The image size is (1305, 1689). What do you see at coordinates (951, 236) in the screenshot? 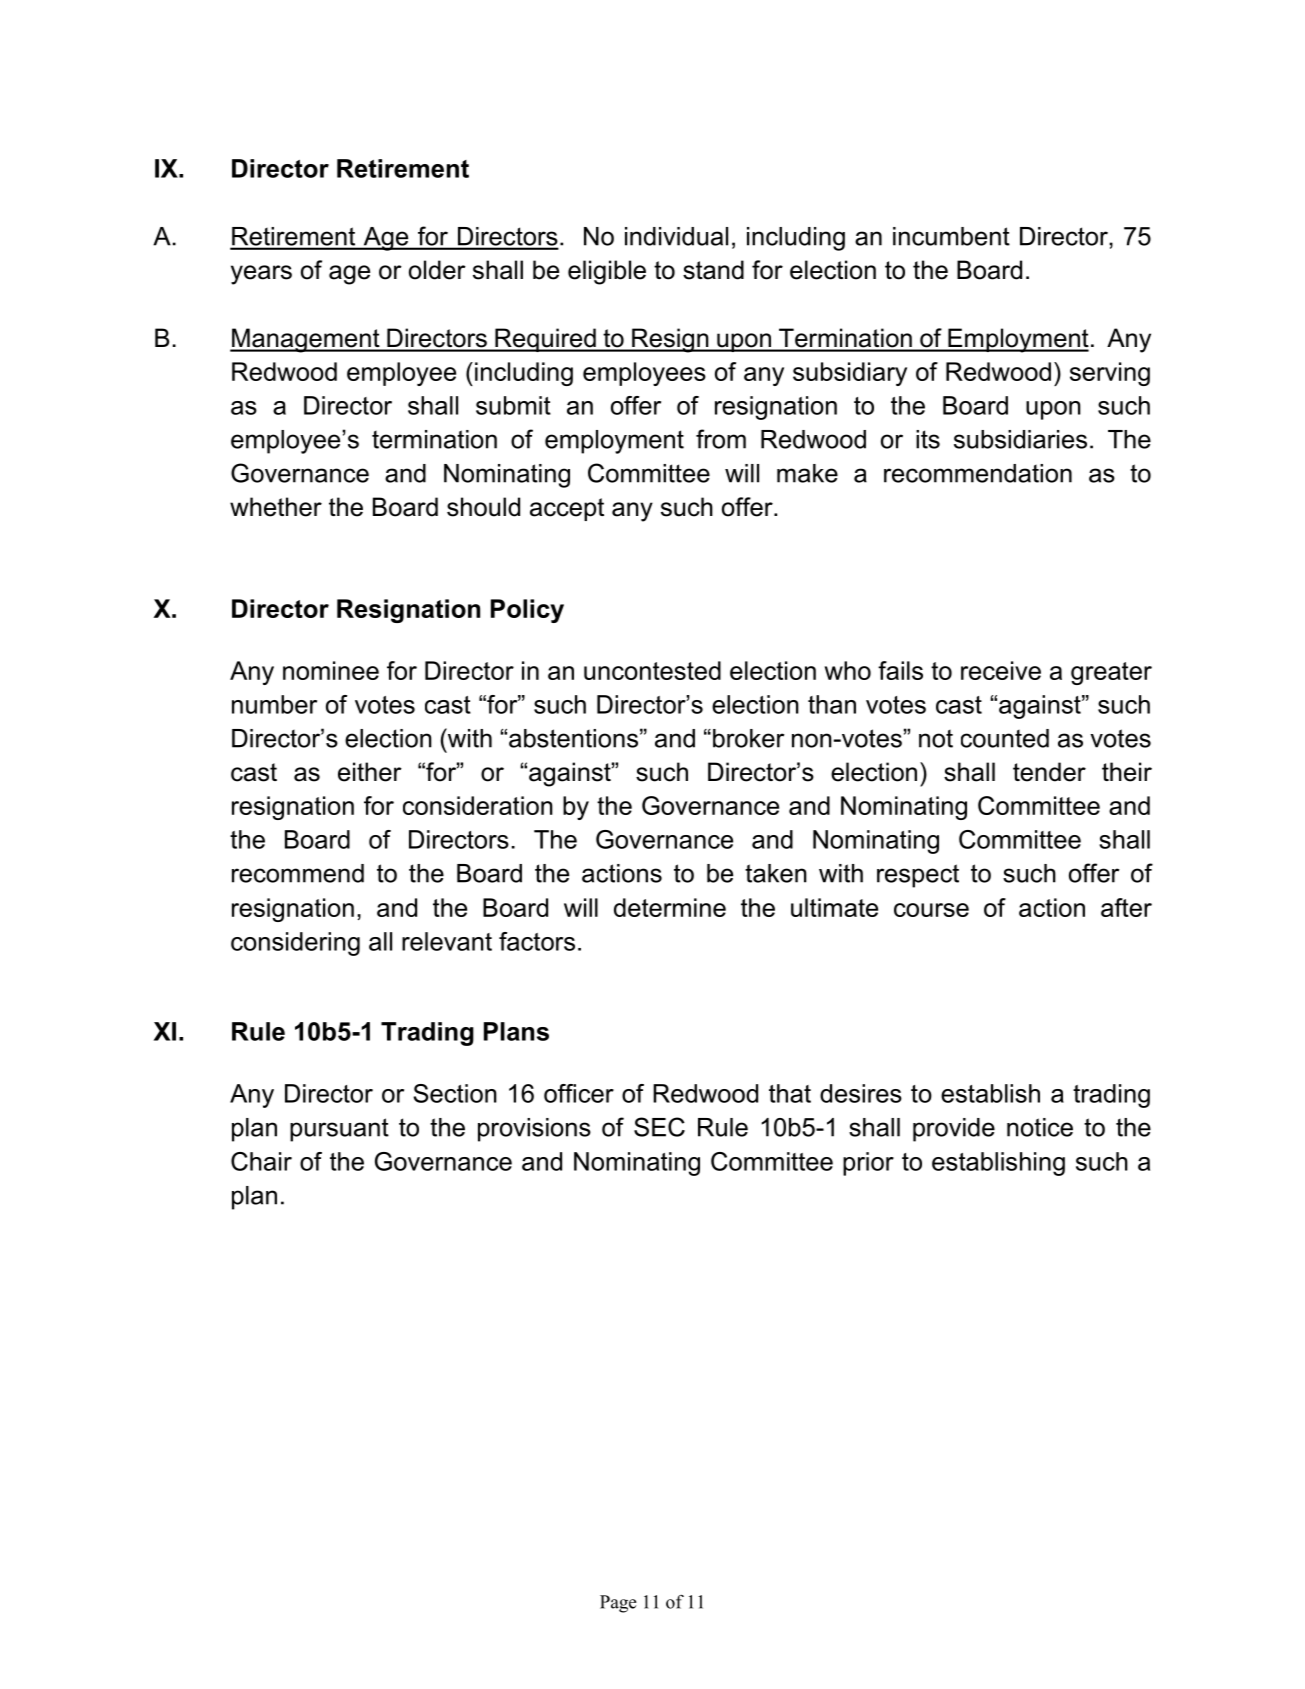
I see `incumbent` at bounding box center [951, 236].
